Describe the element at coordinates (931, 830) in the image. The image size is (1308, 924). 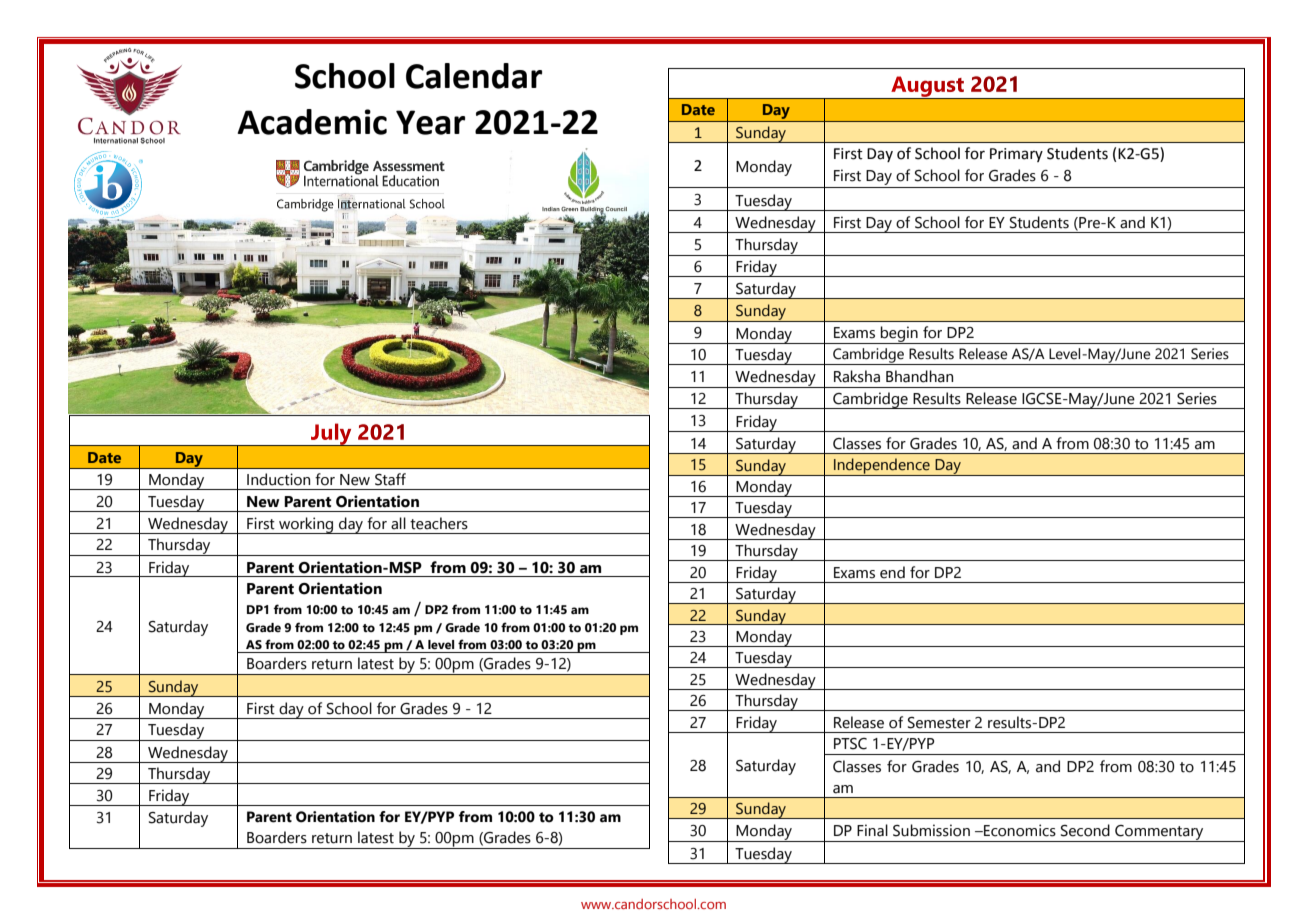
I see `Submission` at that location.
